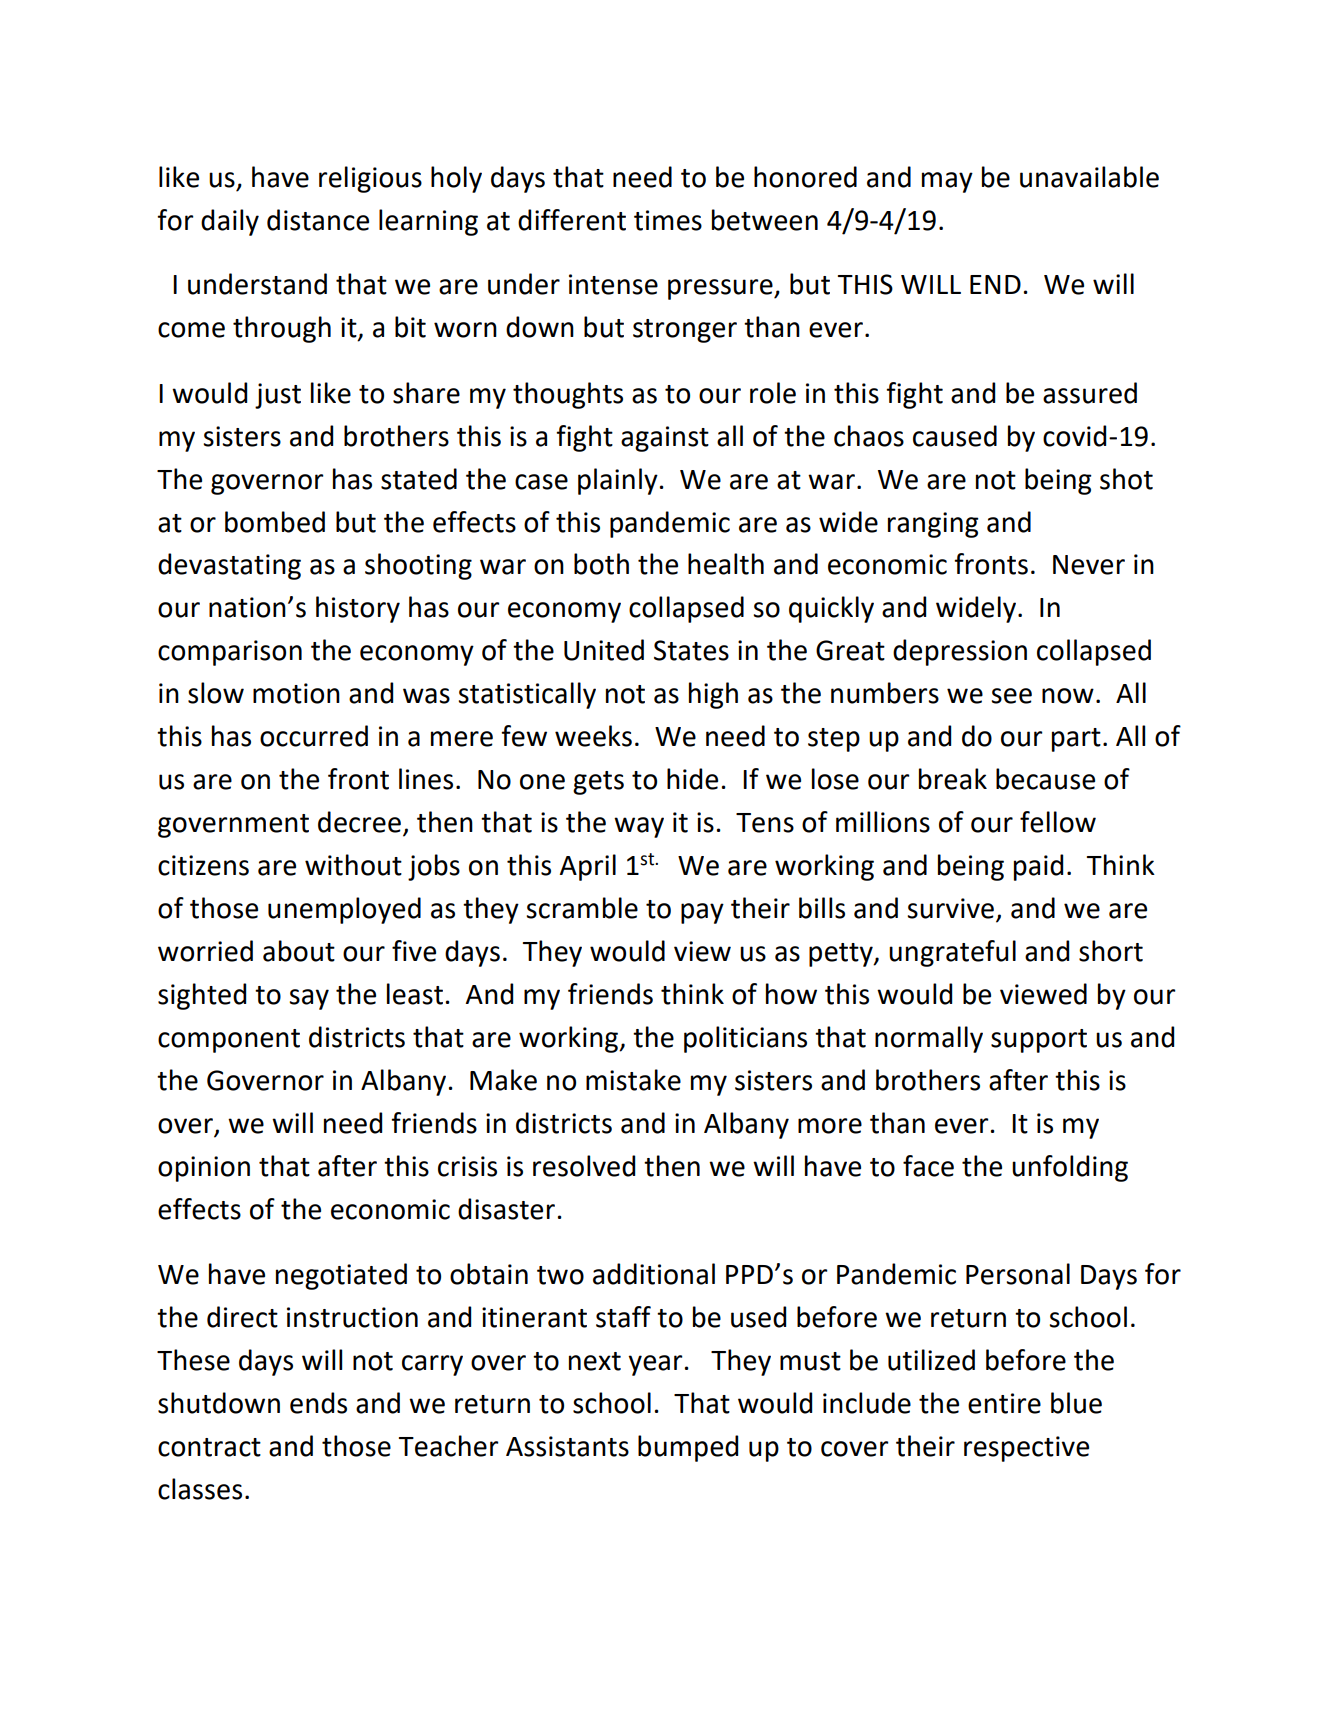 The image size is (1339, 1732). What do you see at coordinates (209, 1447) in the screenshot?
I see `contract` at bounding box center [209, 1447].
